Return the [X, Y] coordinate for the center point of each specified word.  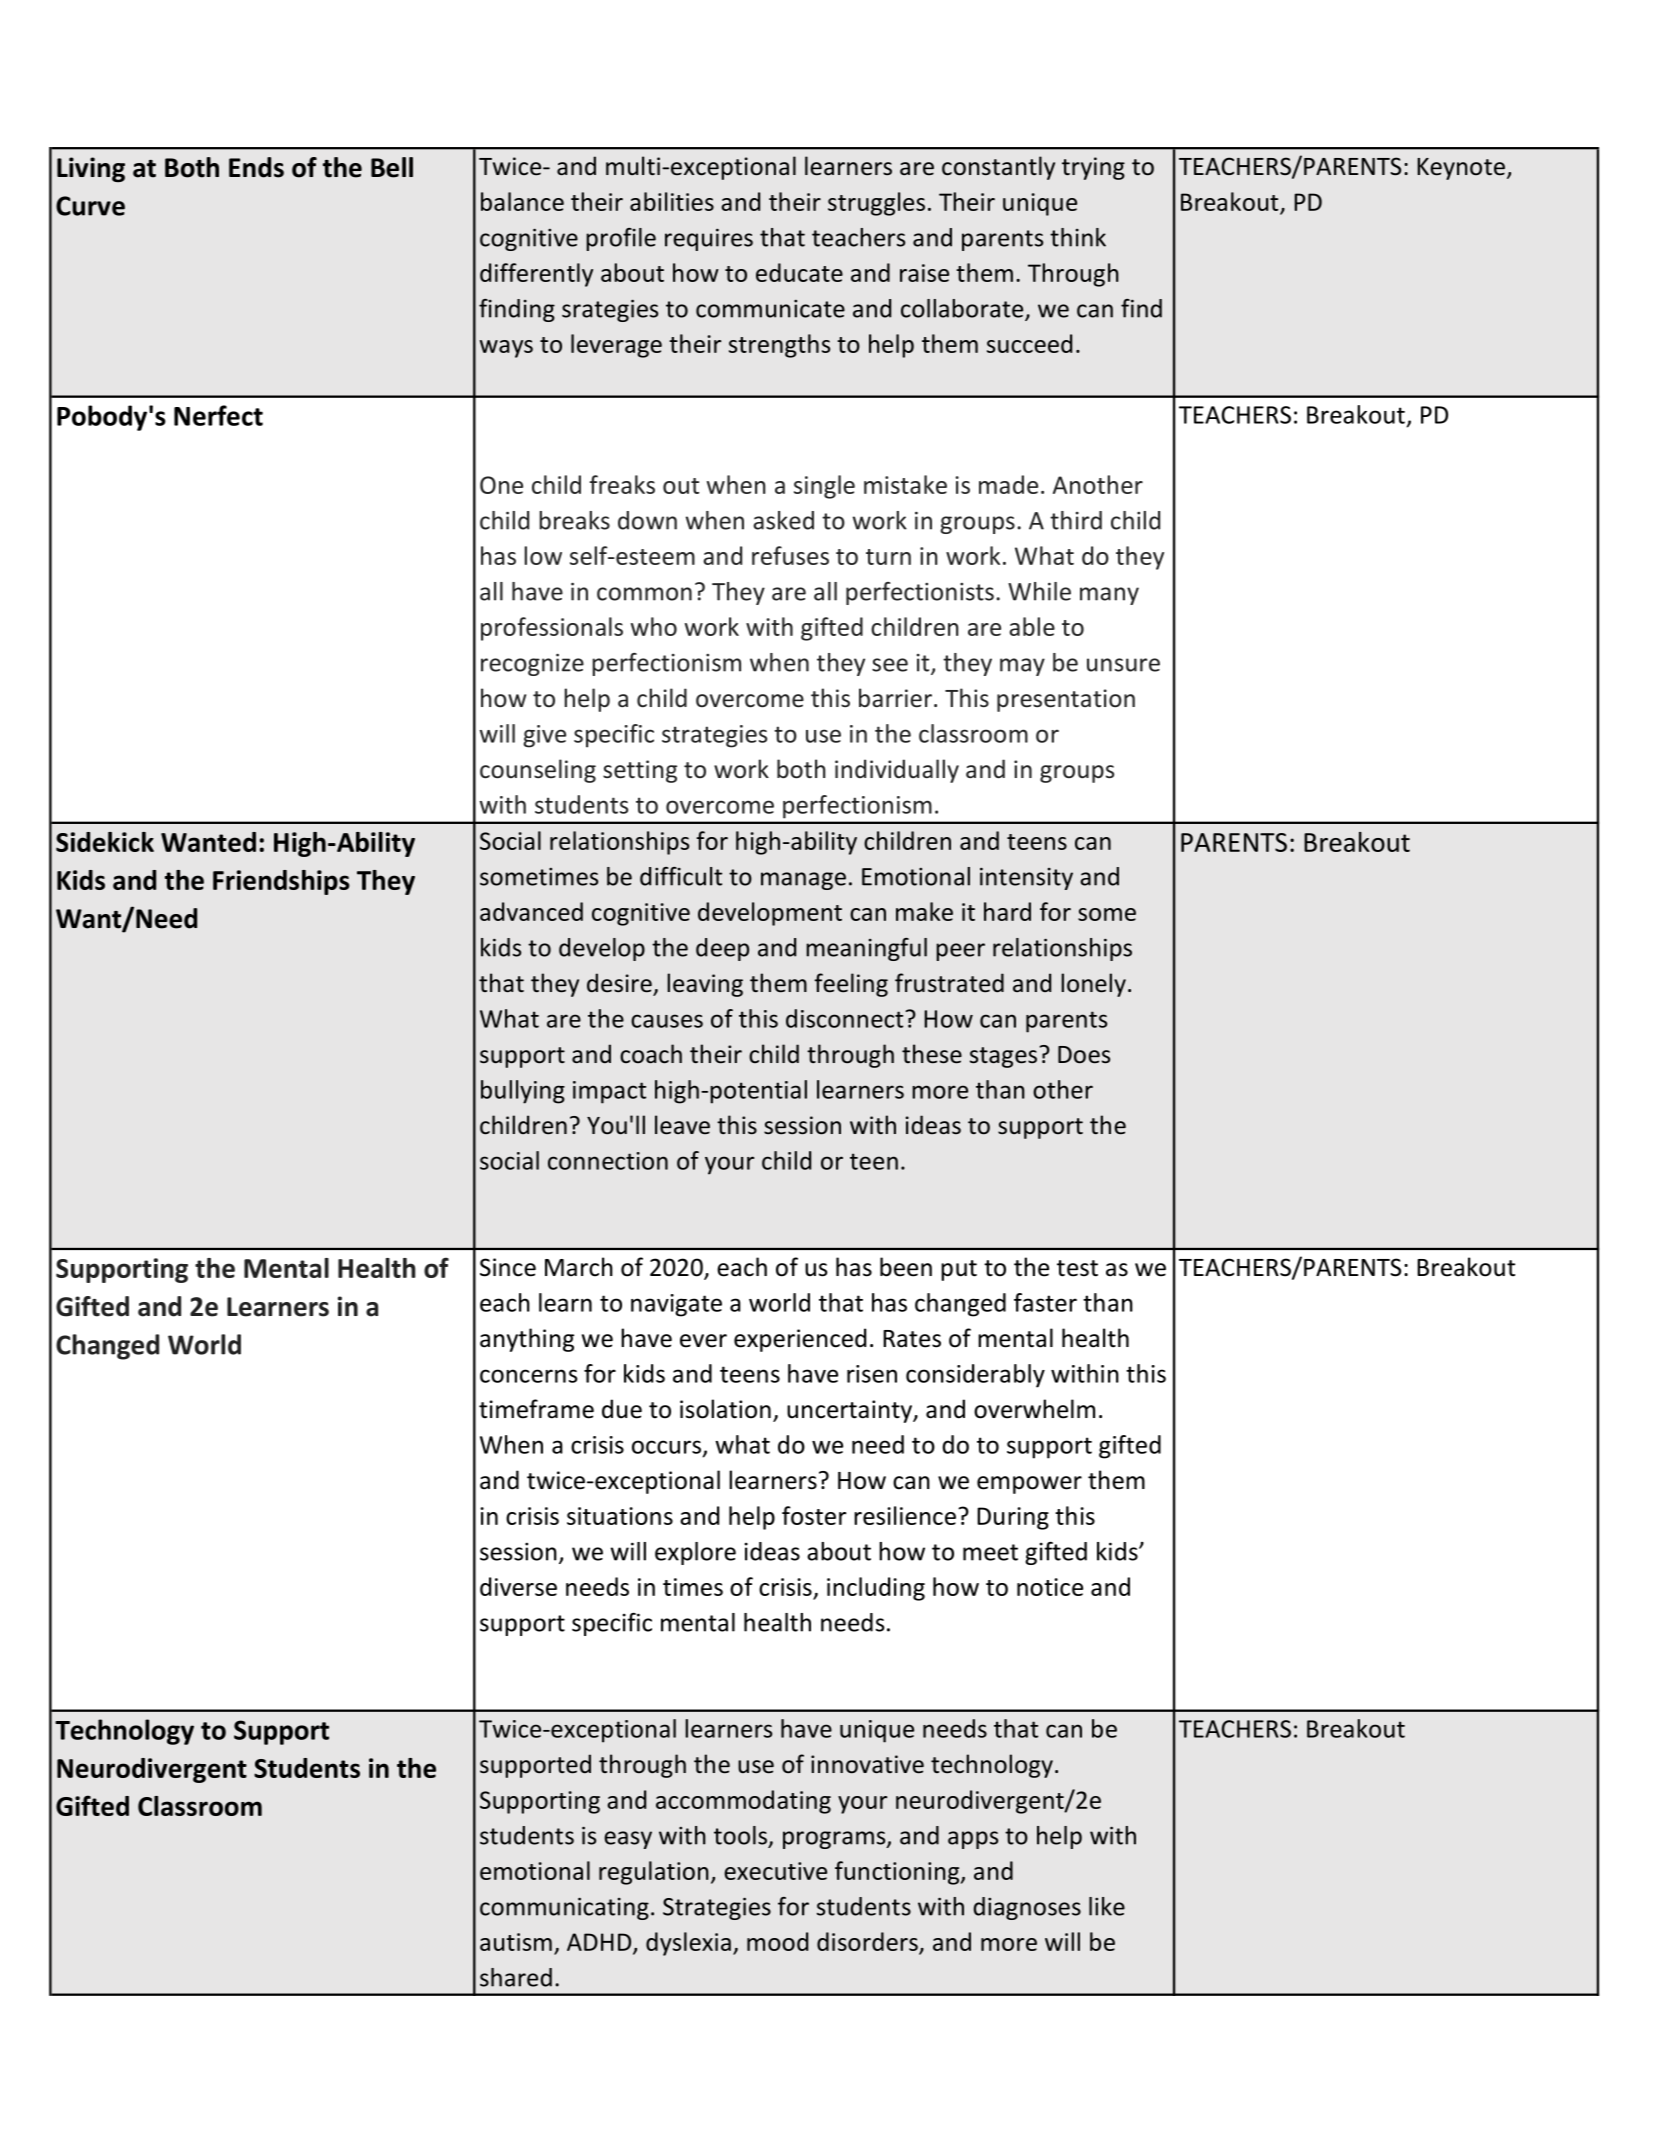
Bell [392, 167]
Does [1084, 1055]
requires [709, 239]
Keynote [1461, 169]
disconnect [846, 1018]
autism [516, 1942]
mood [777, 1941]
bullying [523, 1092]
